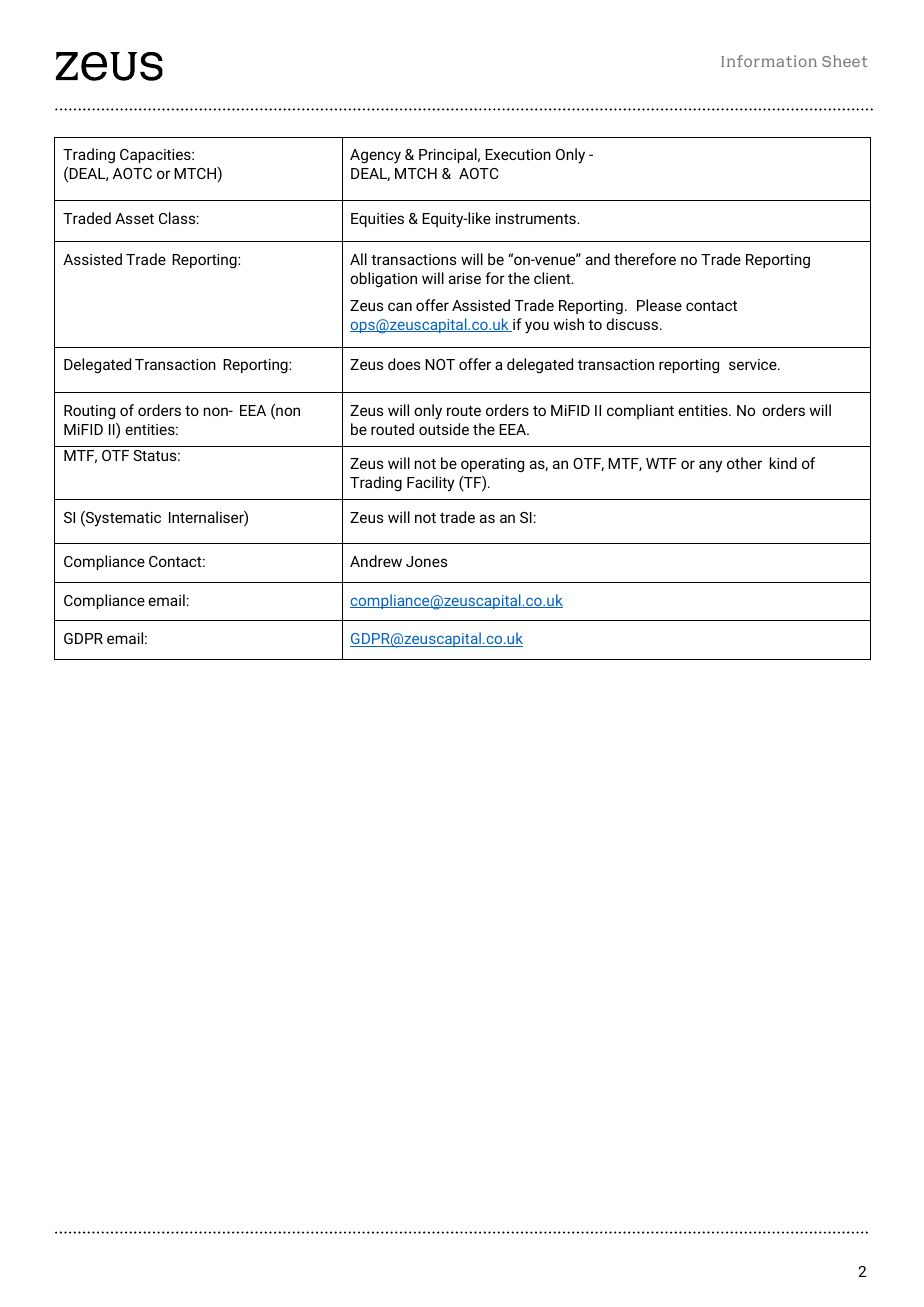  Describe the element at coordinates (375, 156) in the document. I see `Agency` at that location.
